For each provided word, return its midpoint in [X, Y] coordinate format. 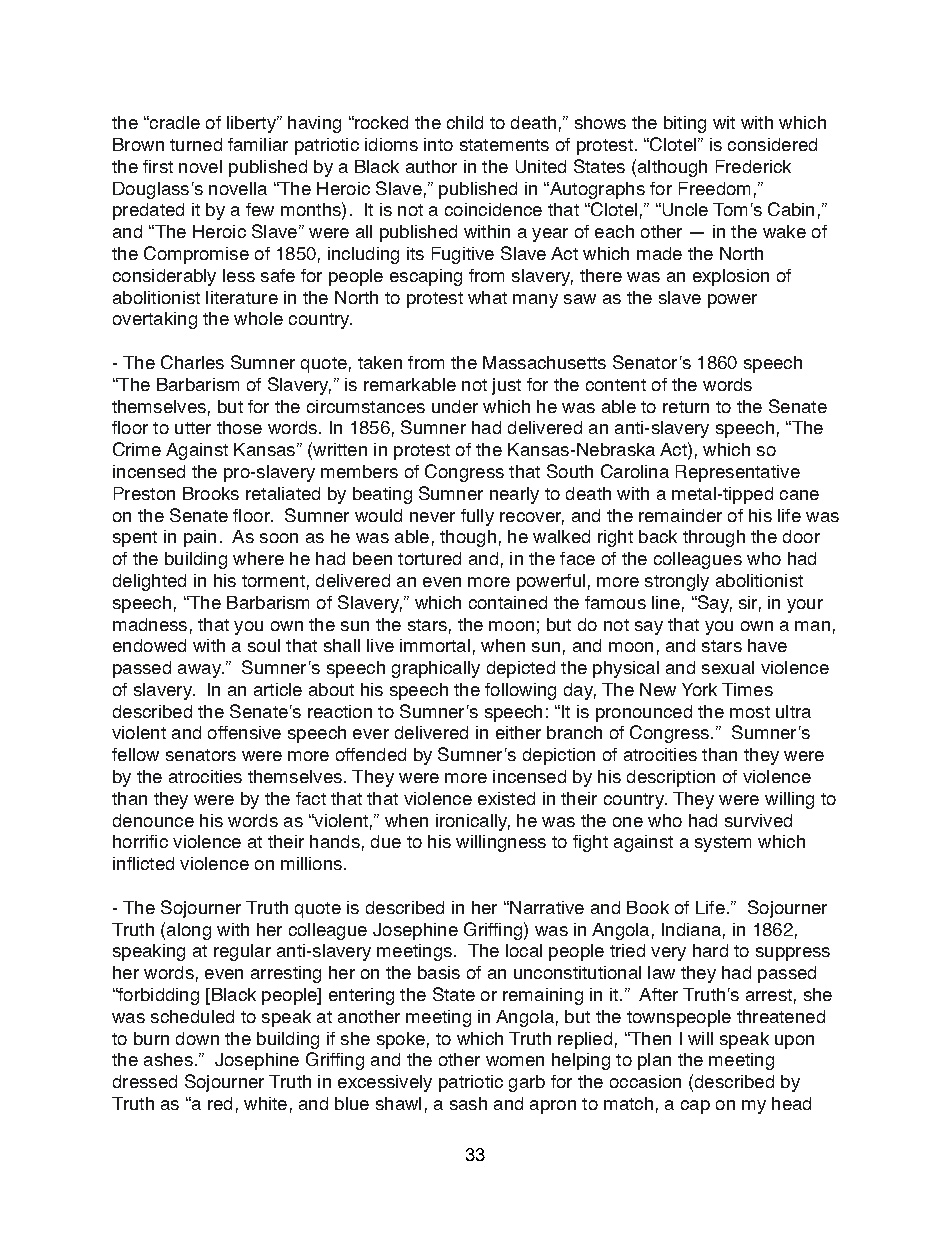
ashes [168, 1059]
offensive [244, 732]
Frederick [753, 166]
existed [506, 798]
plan [654, 1061]
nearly [514, 495]
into [438, 144]
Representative [738, 473]
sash [468, 1103]
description [671, 778]
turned [196, 144]
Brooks [211, 493]
